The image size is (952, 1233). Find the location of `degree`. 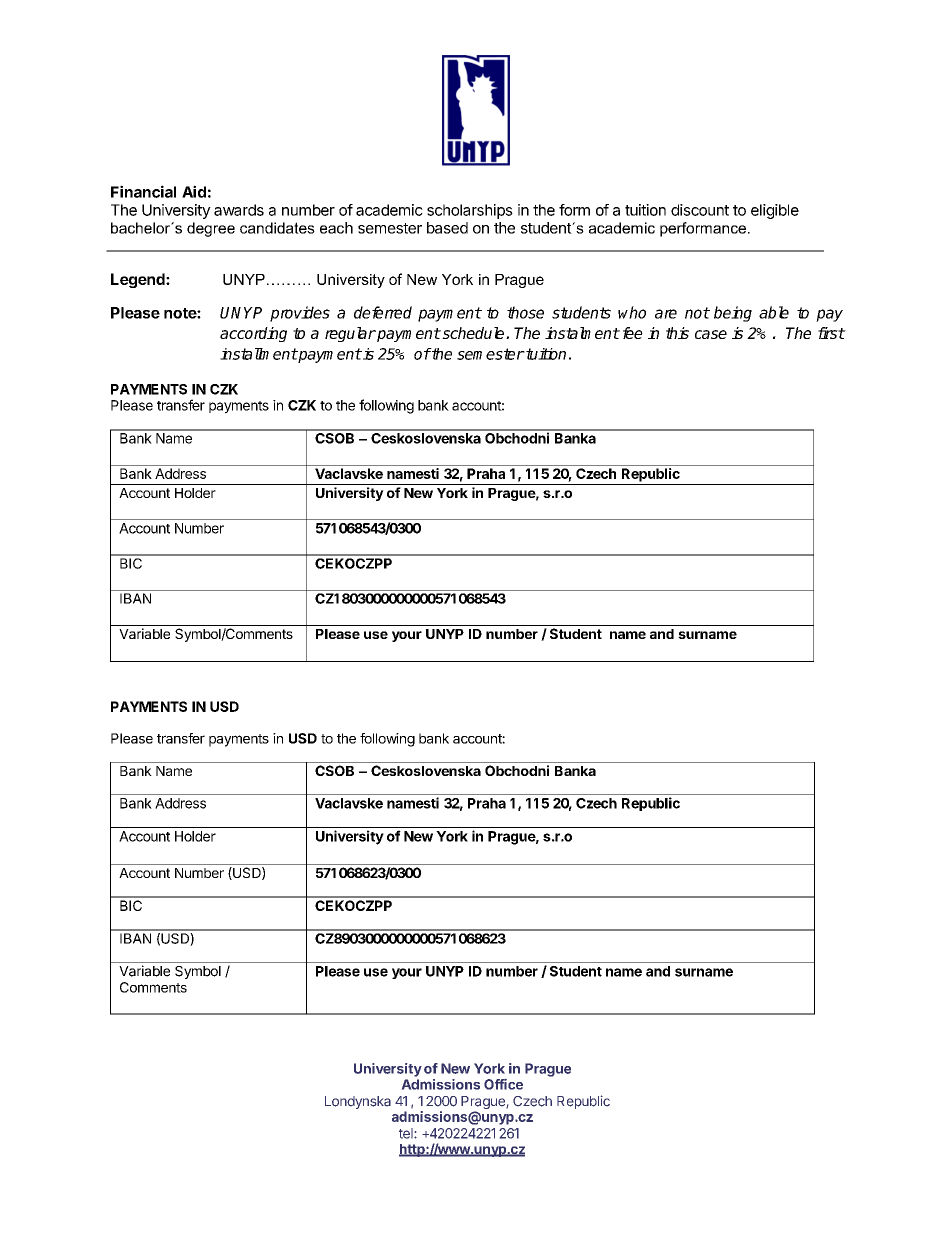

degree is located at coordinates (211, 229).
